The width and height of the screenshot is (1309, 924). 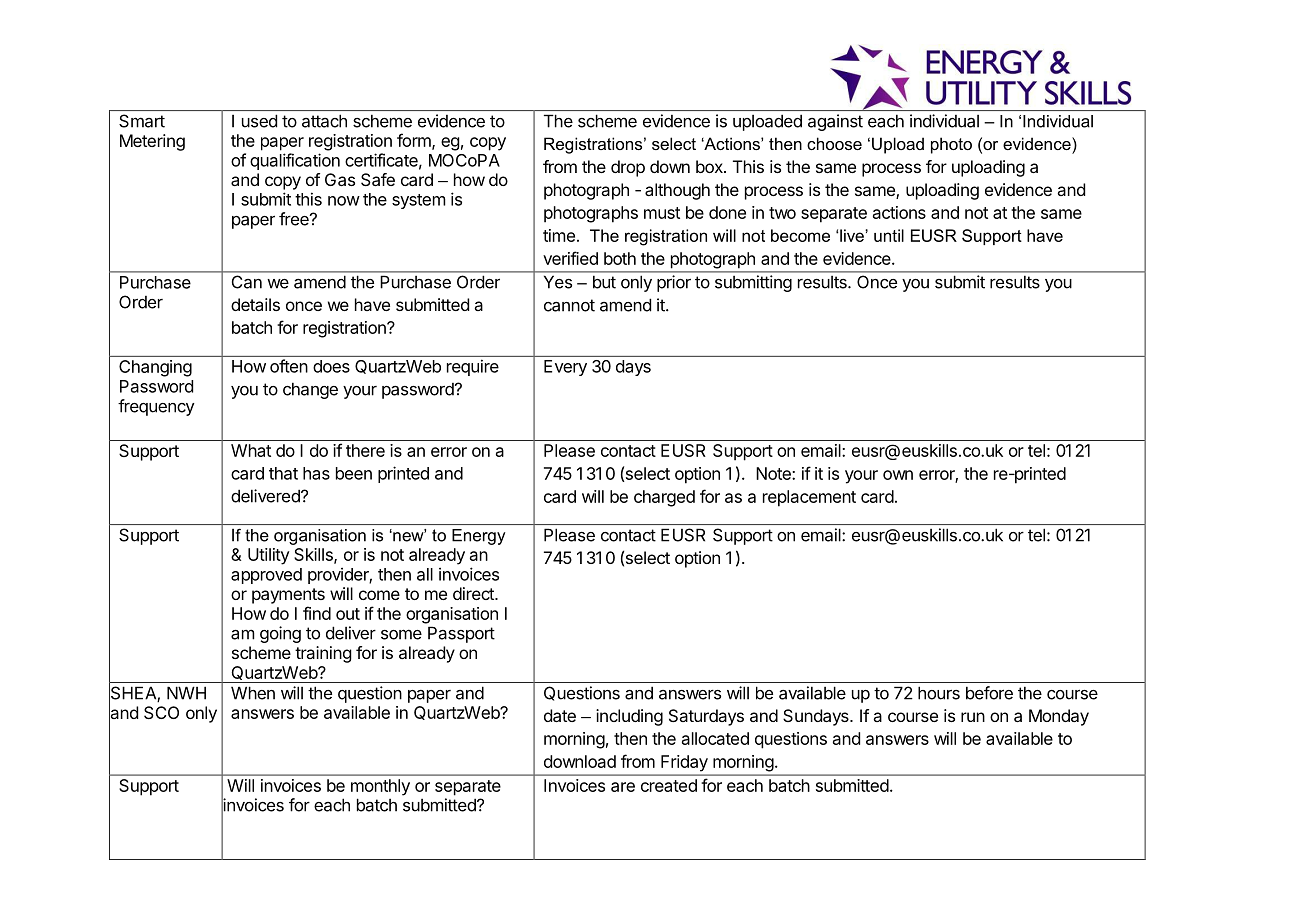 What do you see at coordinates (834, 143) in the screenshot?
I see `choose` at bounding box center [834, 143].
